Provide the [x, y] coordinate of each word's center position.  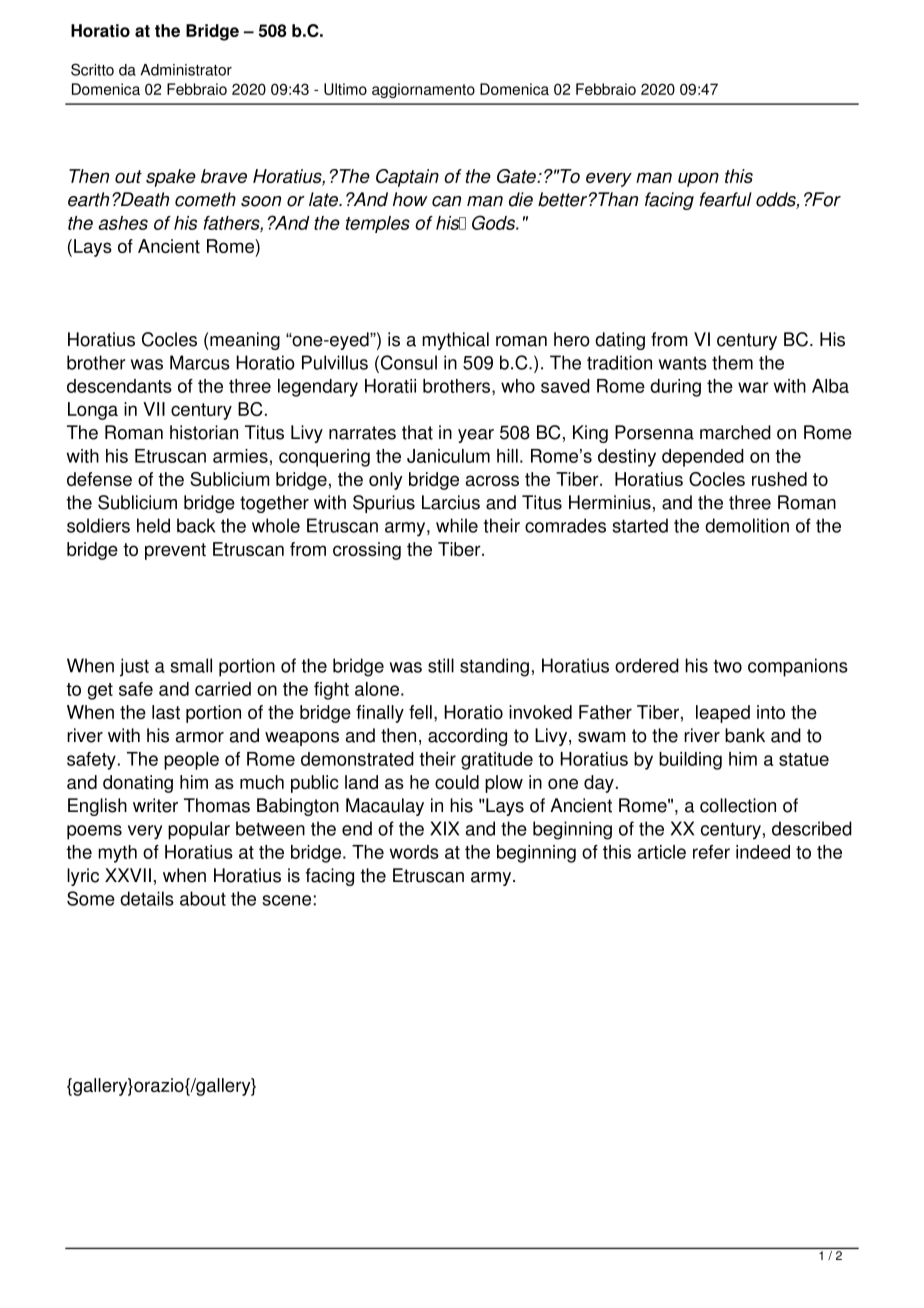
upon [698, 179]
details [147, 898]
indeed [763, 852]
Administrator [186, 70]
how [410, 199]
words [414, 852]
